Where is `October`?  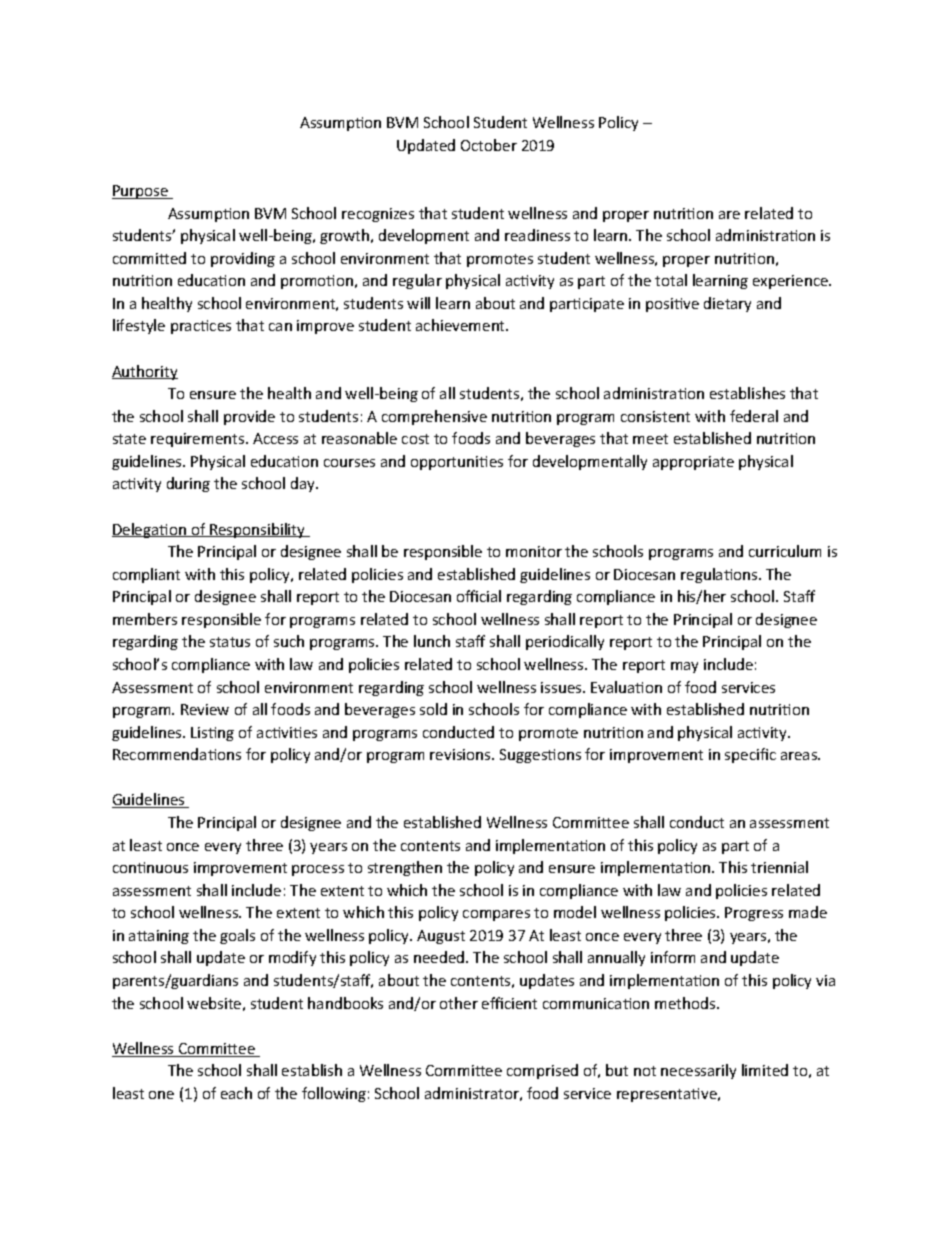
October is located at coordinates (489, 145).
